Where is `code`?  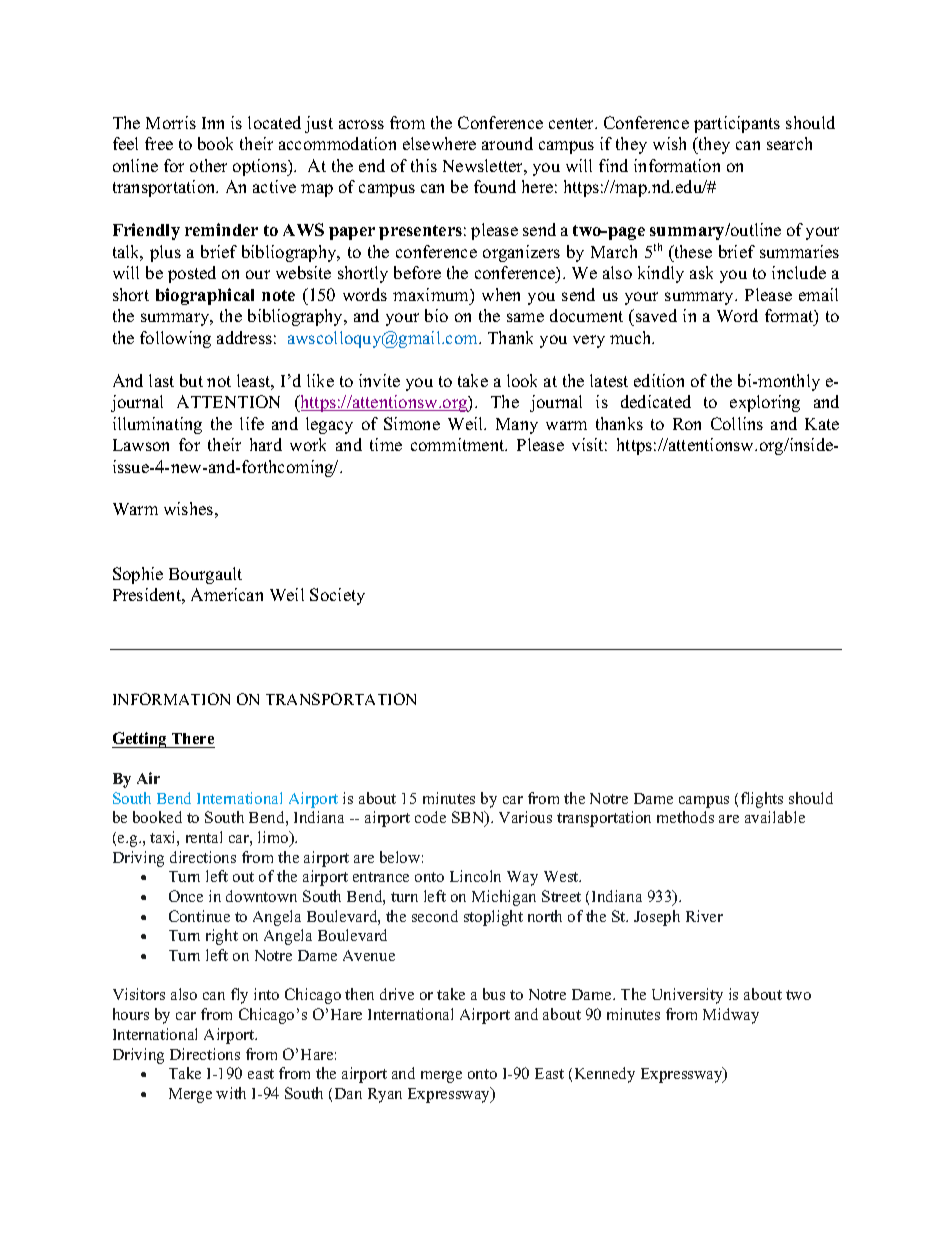 code is located at coordinates (430, 817).
